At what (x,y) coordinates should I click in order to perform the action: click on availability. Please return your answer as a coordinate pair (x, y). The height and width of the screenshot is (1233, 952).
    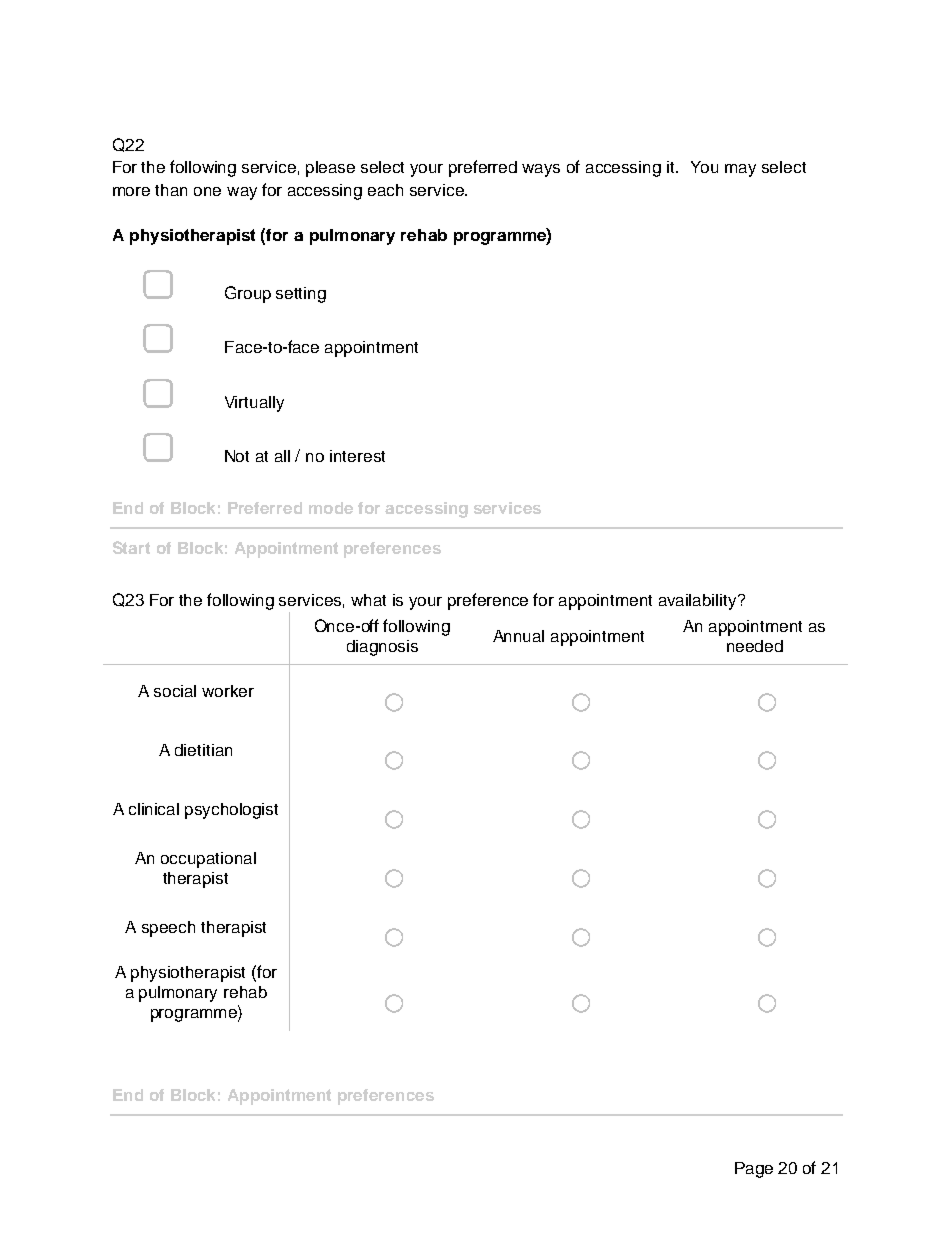
    Looking at the image, I should click on (699, 602).
